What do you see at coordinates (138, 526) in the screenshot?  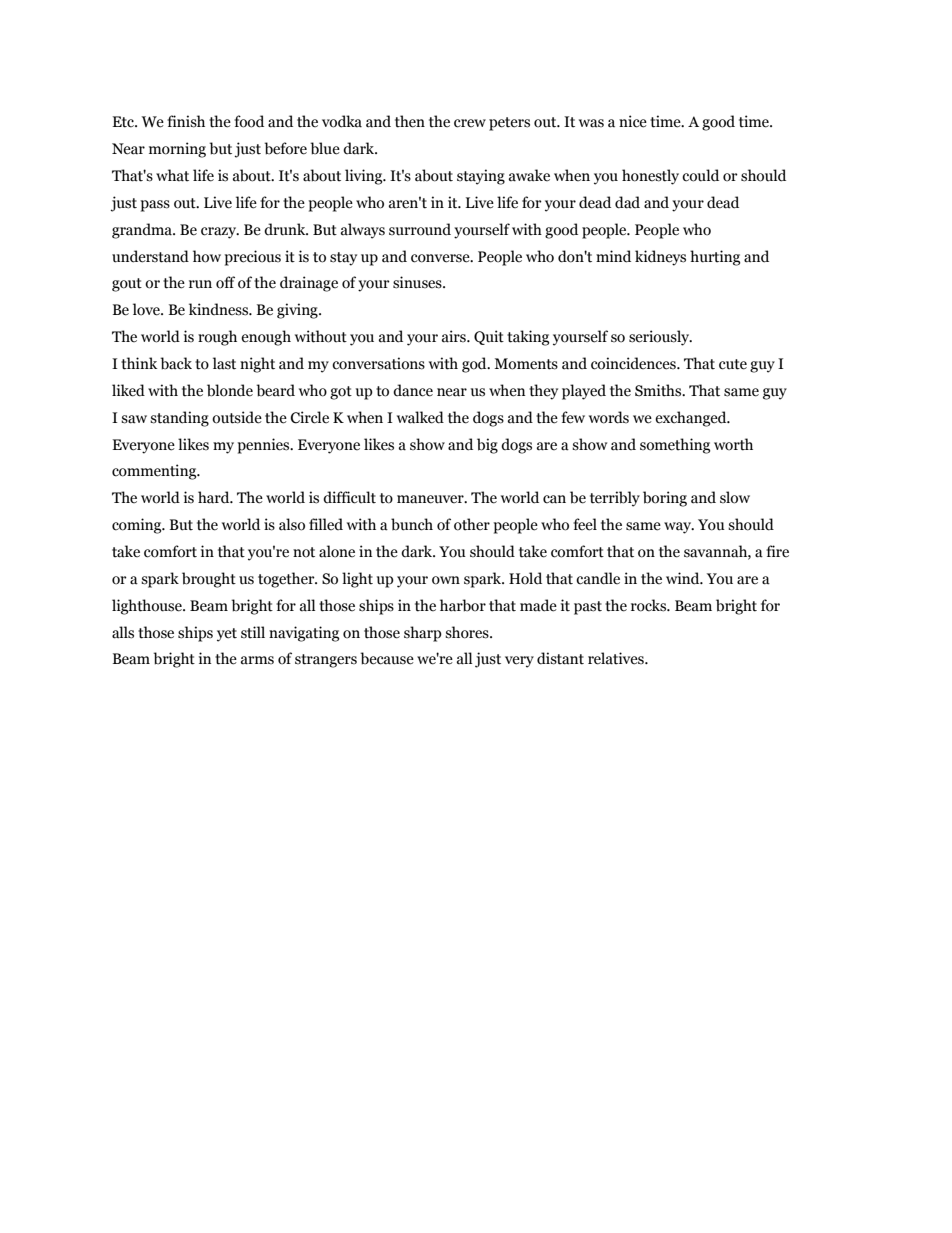 I see `coming` at bounding box center [138, 526].
